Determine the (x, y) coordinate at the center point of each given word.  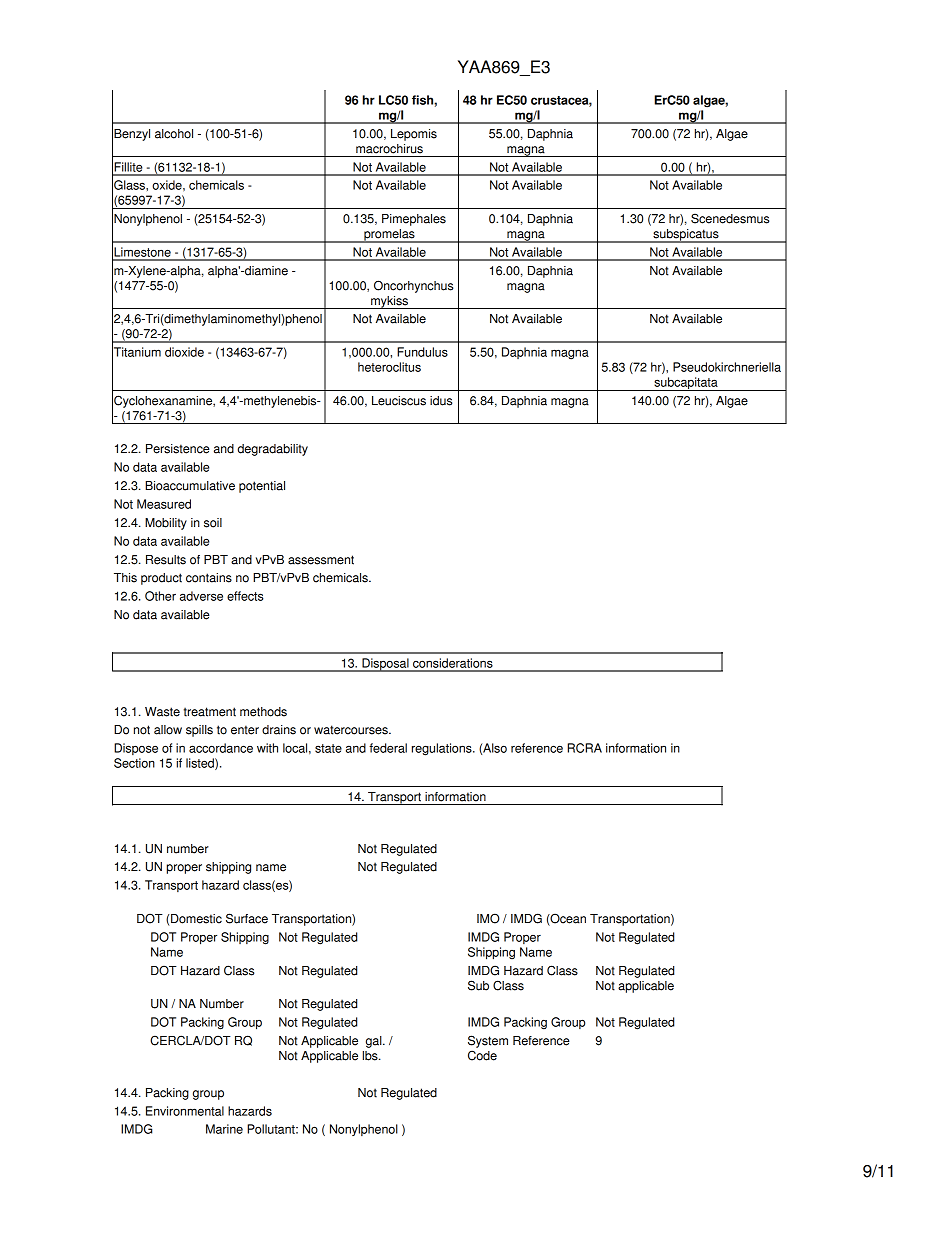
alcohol (174, 134)
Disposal (385, 665)
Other (160, 596)
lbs (371, 1056)
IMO (488, 918)
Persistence (178, 449)
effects (245, 596)
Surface (247, 918)
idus (441, 401)
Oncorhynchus (413, 286)
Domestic (196, 919)
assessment (321, 560)
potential (262, 487)
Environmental (185, 1111)
